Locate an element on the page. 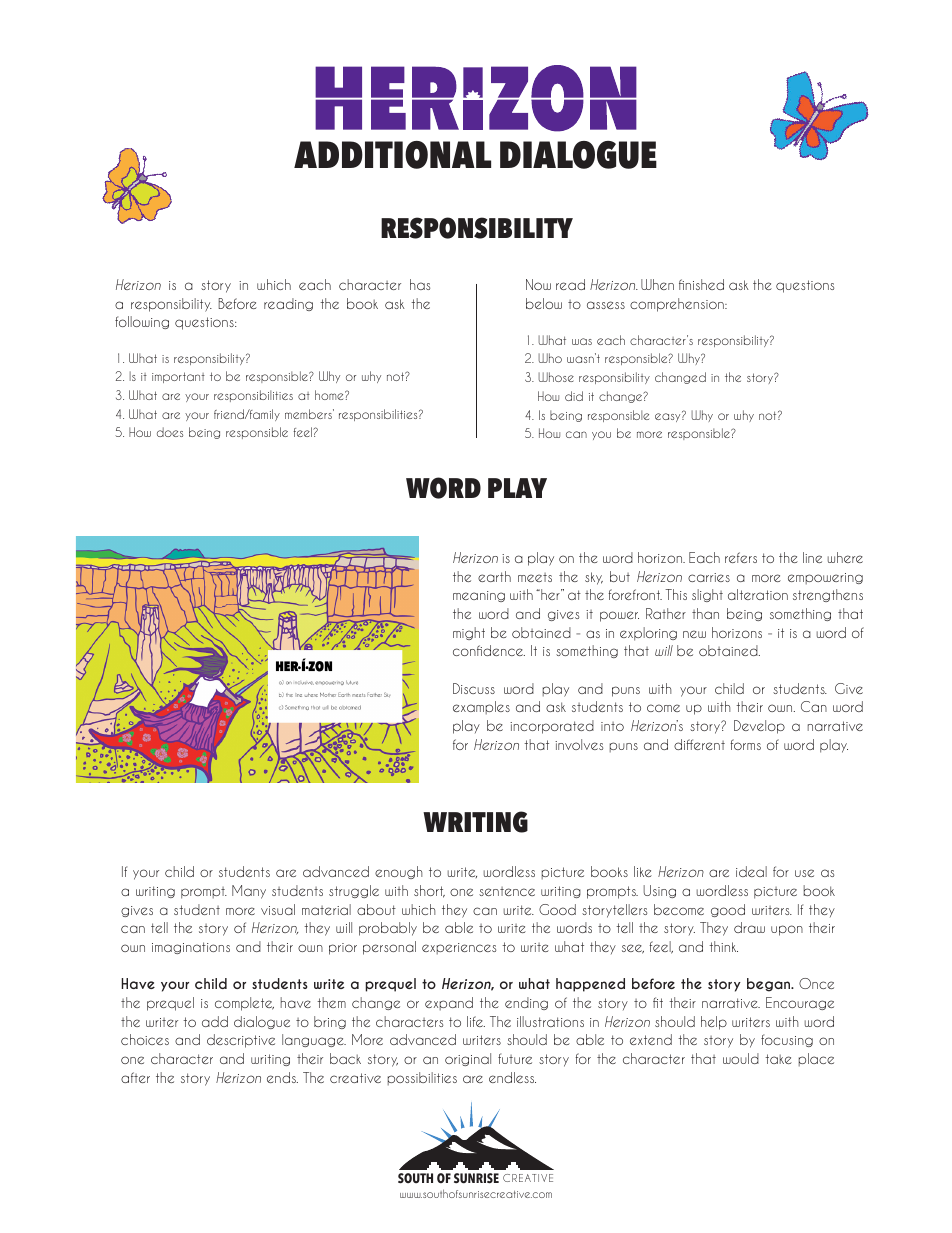  refers is located at coordinates (741, 557).
